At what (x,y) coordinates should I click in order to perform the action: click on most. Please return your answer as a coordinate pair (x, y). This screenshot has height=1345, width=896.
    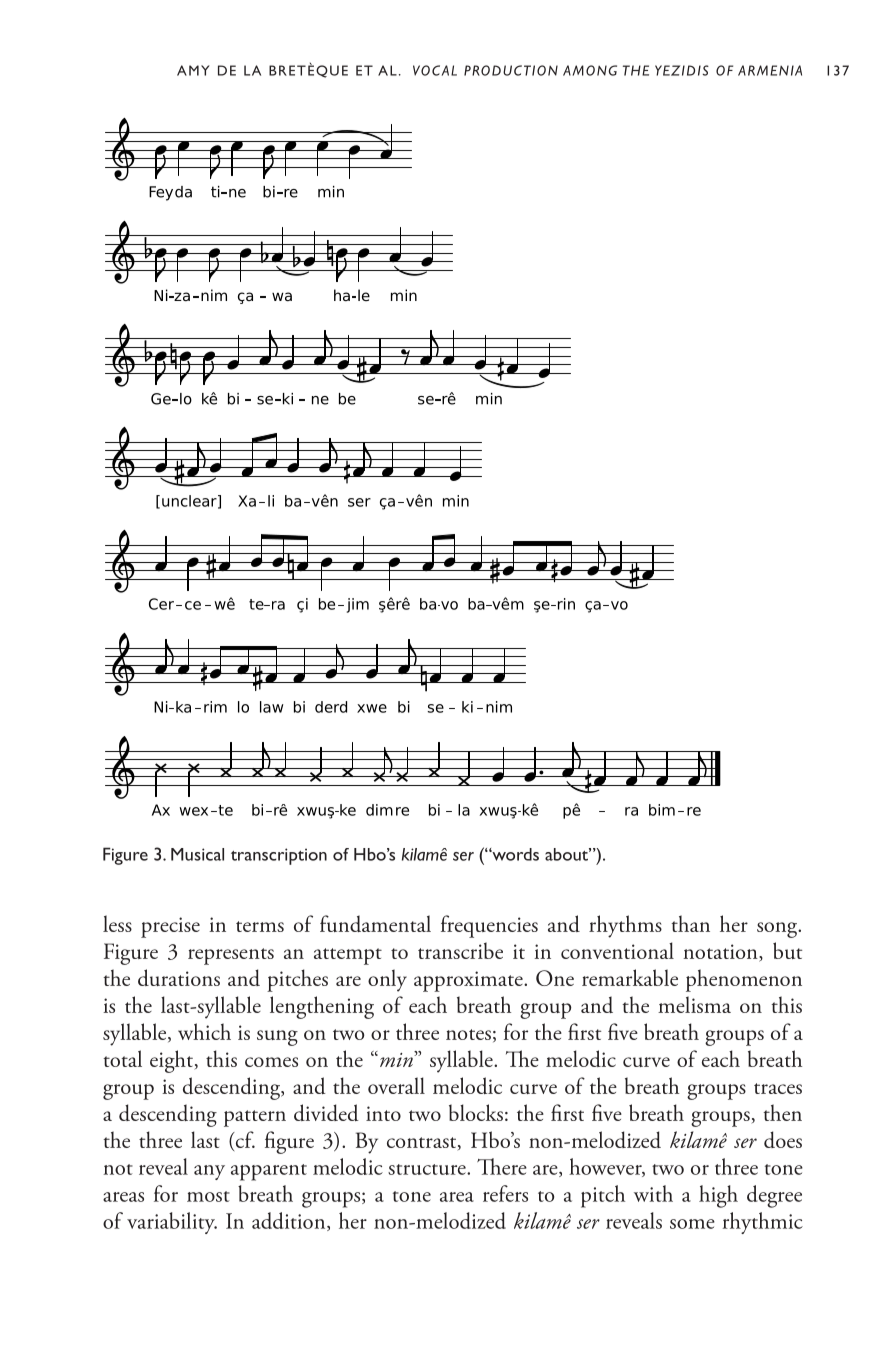
    Looking at the image, I should click on (208, 1196).
